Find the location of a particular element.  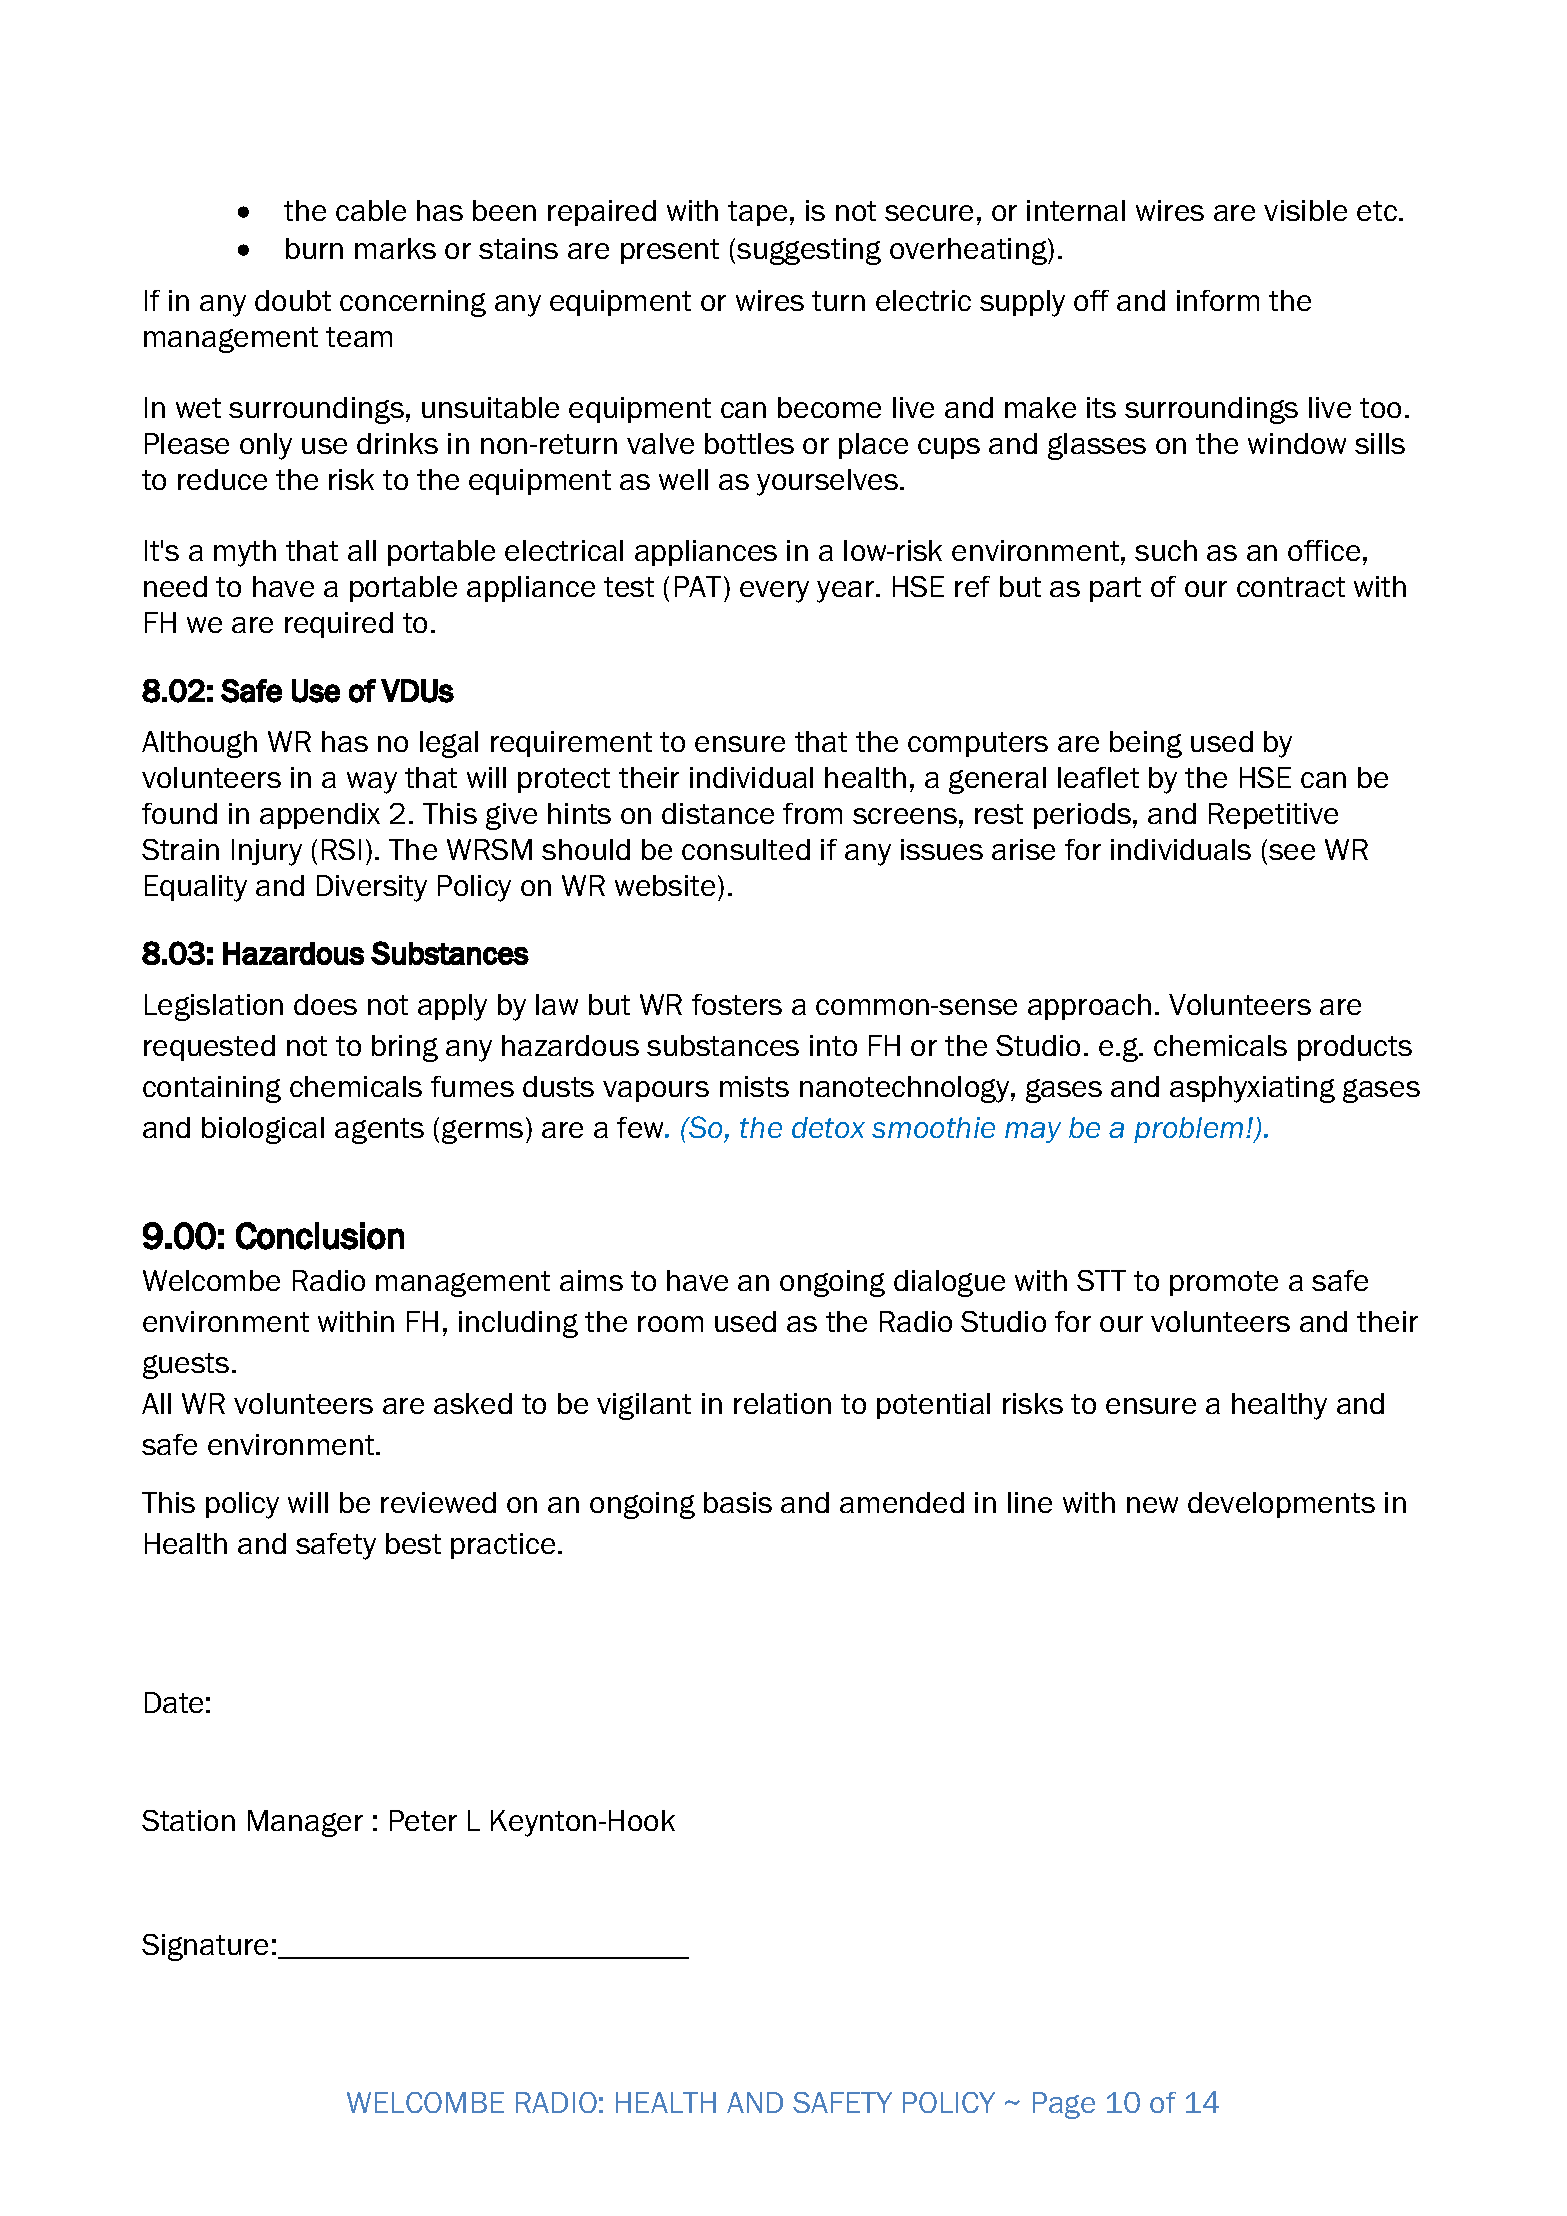

problem is located at coordinates (1188, 1130).
